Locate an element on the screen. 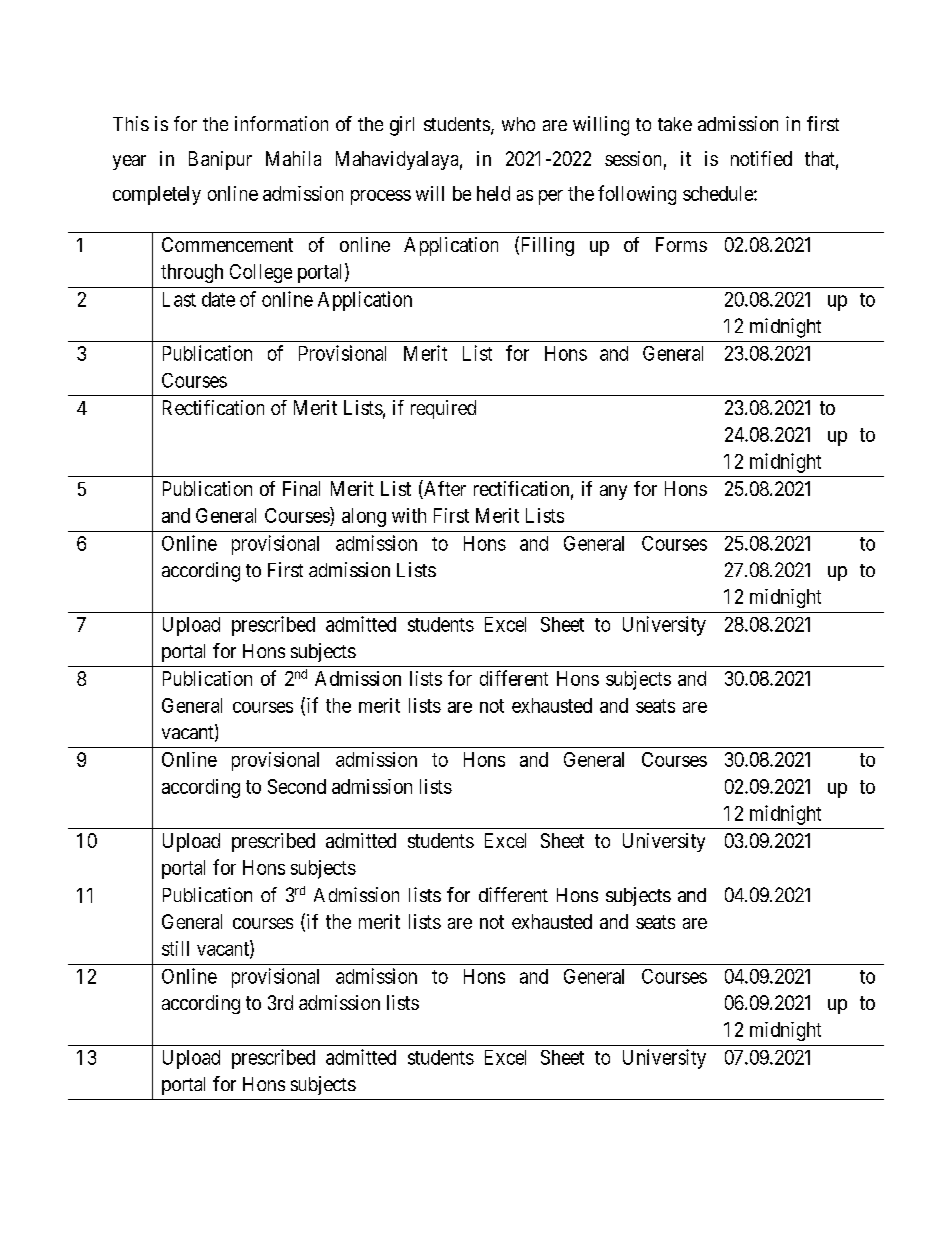 Image resolution: width=952 pixels, height=1233 pixels. with is located at coordinates (409, 515).
